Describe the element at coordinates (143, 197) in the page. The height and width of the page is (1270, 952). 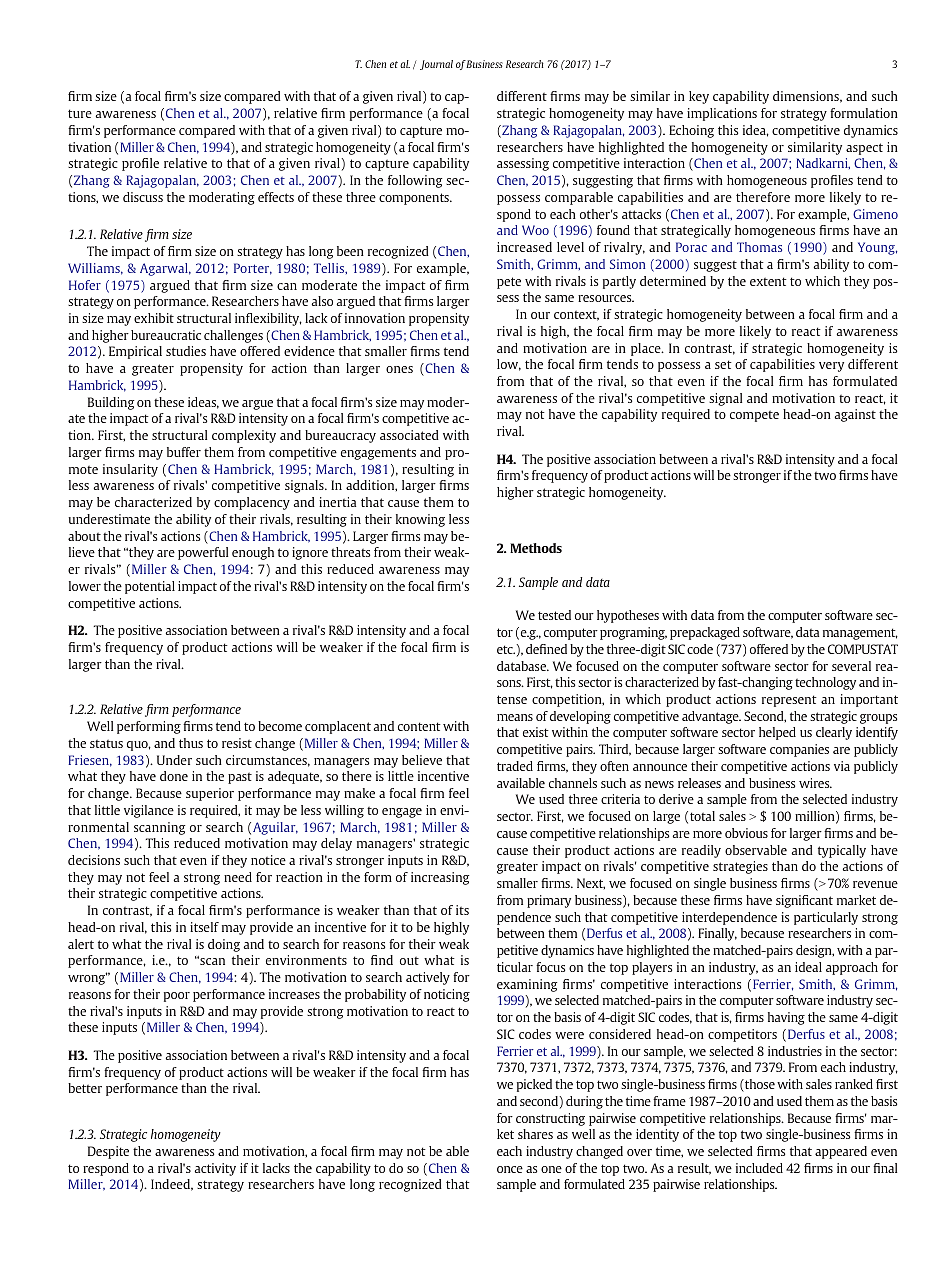
I see `discuss` at that location.
